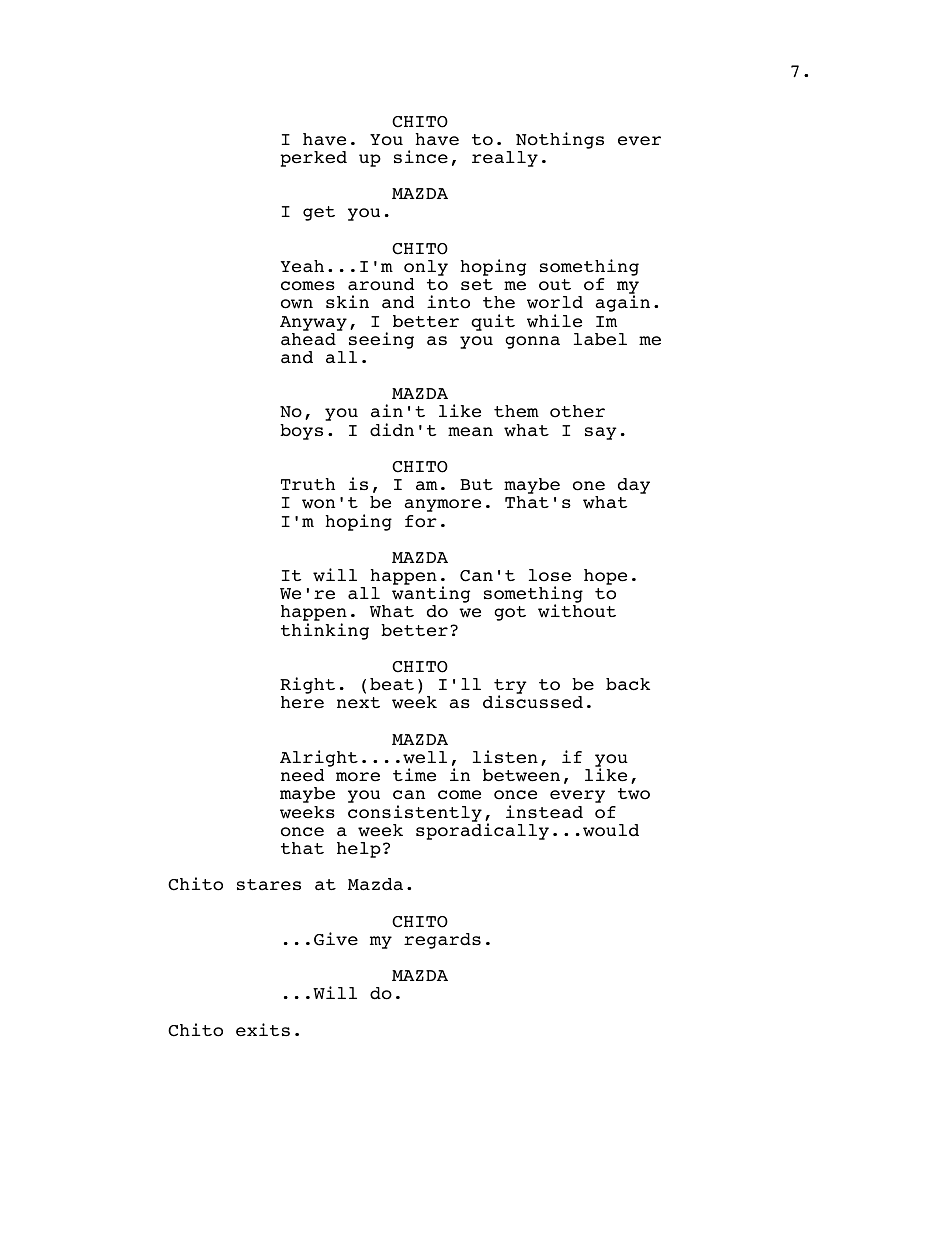 This screenshot has width=952, height=1233. What do you see at coordinates (302, 775) in the screenshot?
I see `need` at bounding box center [302, 775].
